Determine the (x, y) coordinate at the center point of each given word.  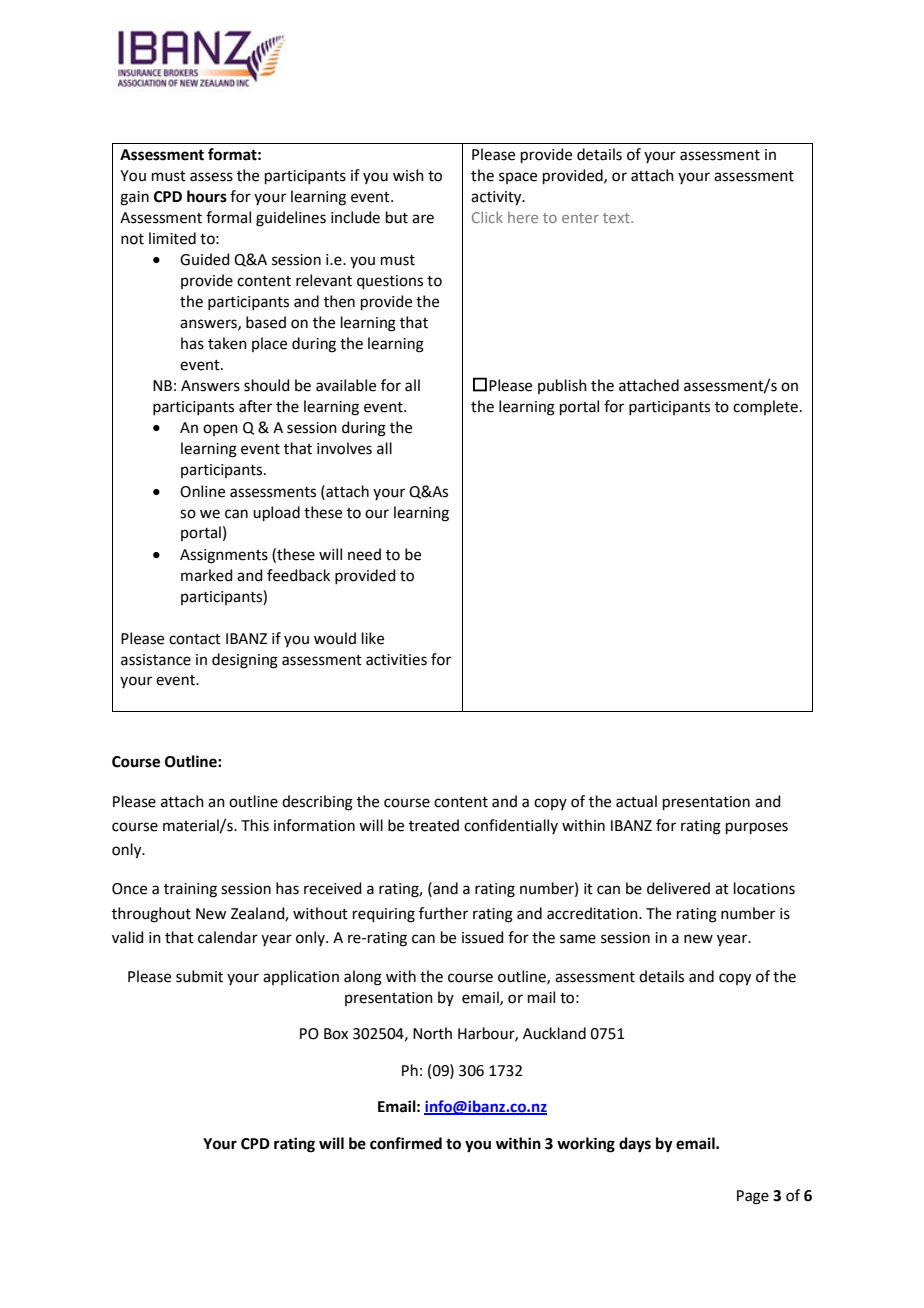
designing (245, 661)
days (635, 1145)
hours (207, 196)
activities (396, 660)
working (586, 1145)
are (423, 219)
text (617, 218)
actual (636, 801)
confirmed (406, 1143)
